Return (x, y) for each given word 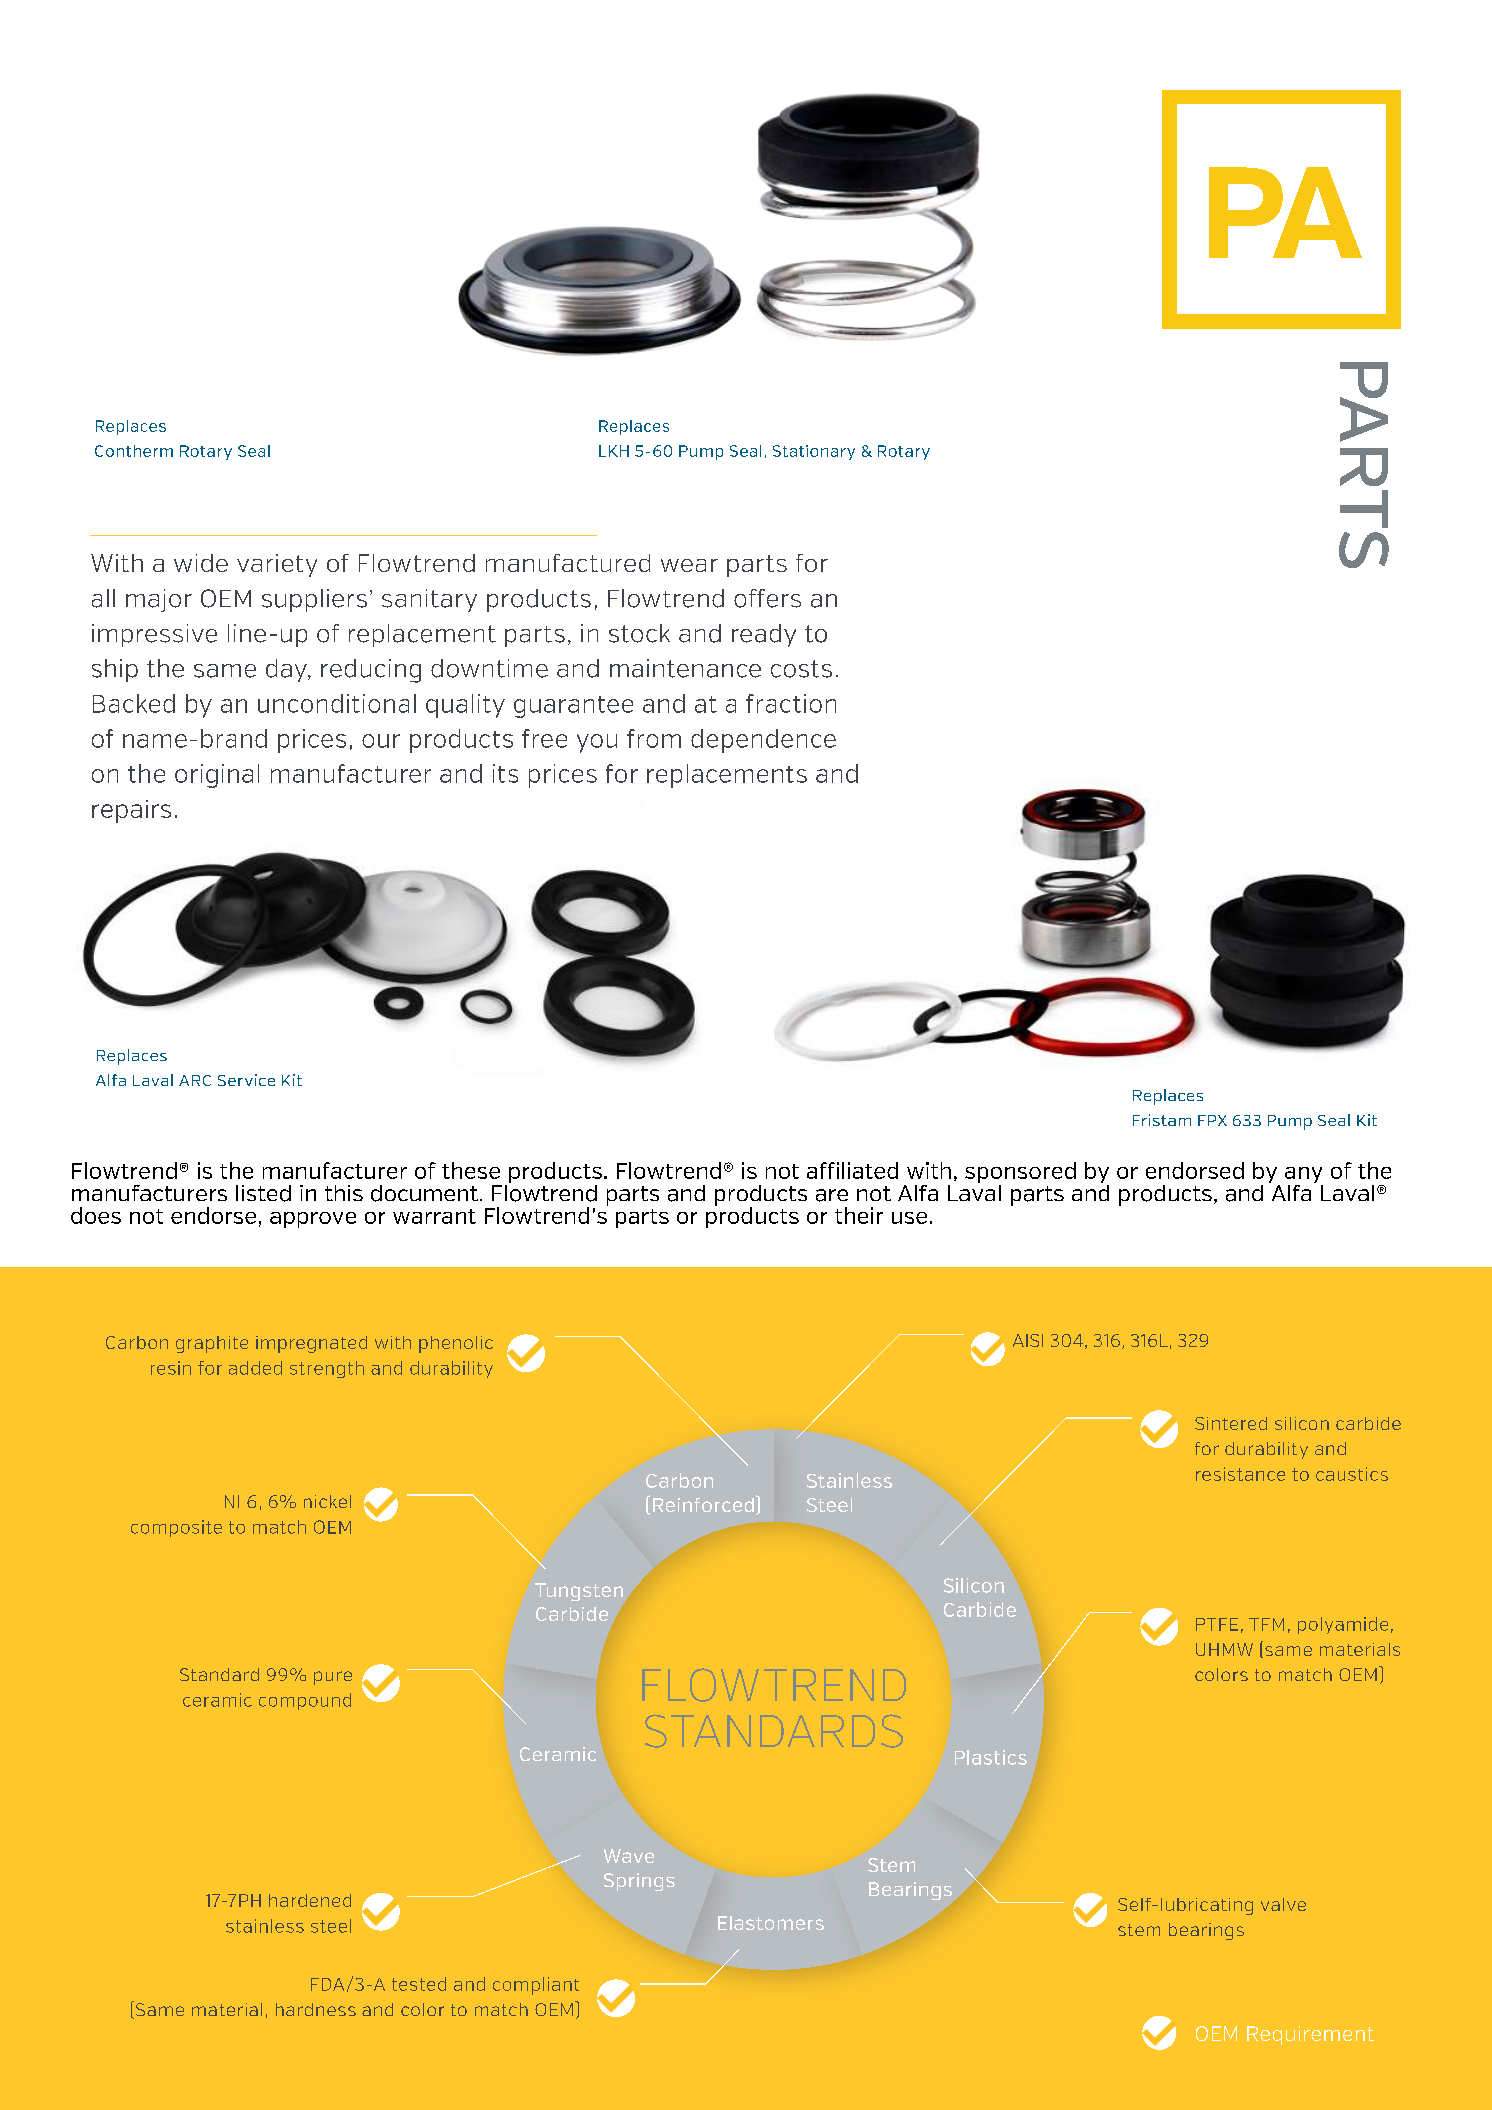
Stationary (814, 452)
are (832, 1195)
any (1304, 1176)
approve (313, 1220)
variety (277, 565)
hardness (316, 2009)
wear (689, 565)
